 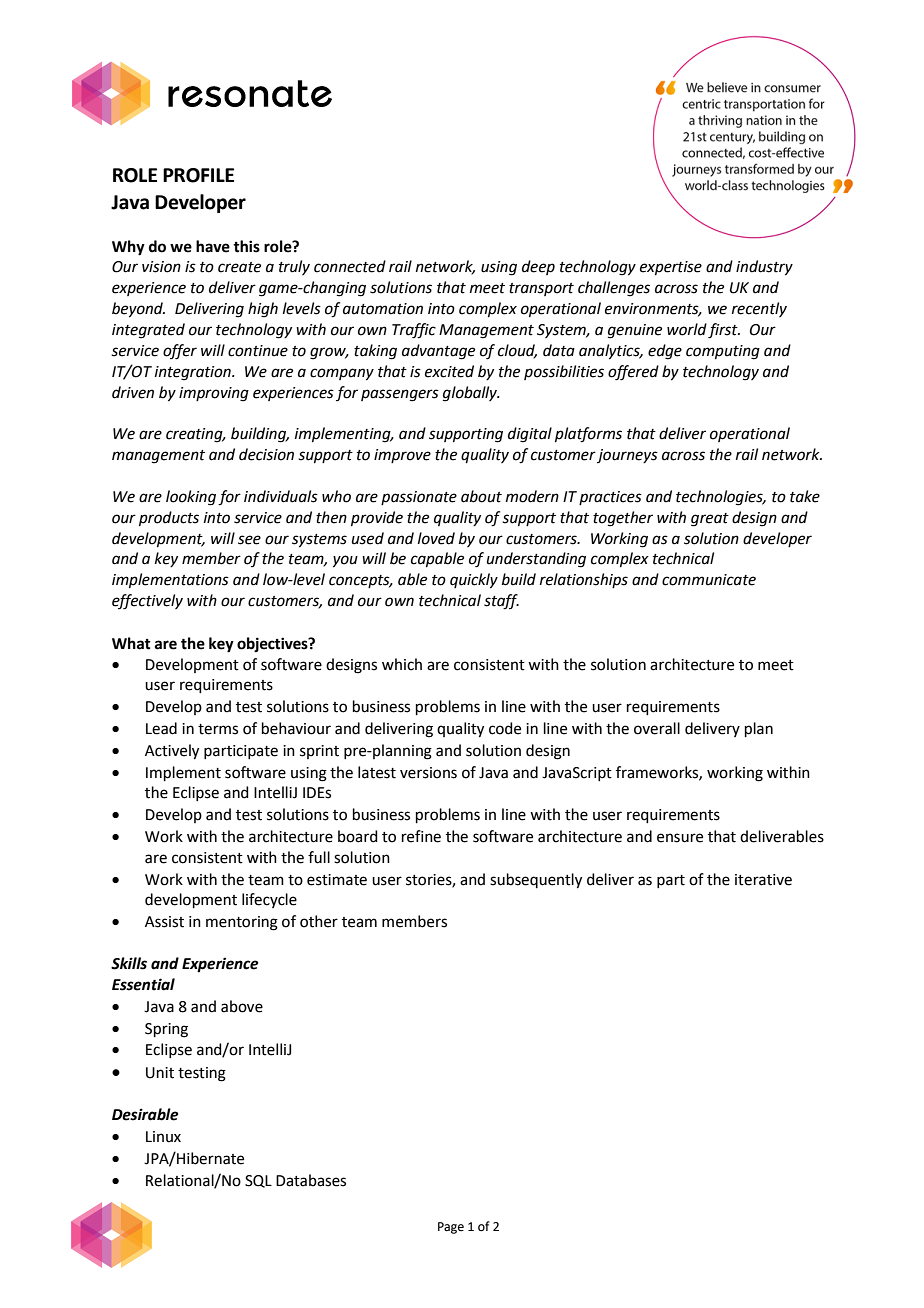 I want to click on iterative, so click(x=763, y=880).
